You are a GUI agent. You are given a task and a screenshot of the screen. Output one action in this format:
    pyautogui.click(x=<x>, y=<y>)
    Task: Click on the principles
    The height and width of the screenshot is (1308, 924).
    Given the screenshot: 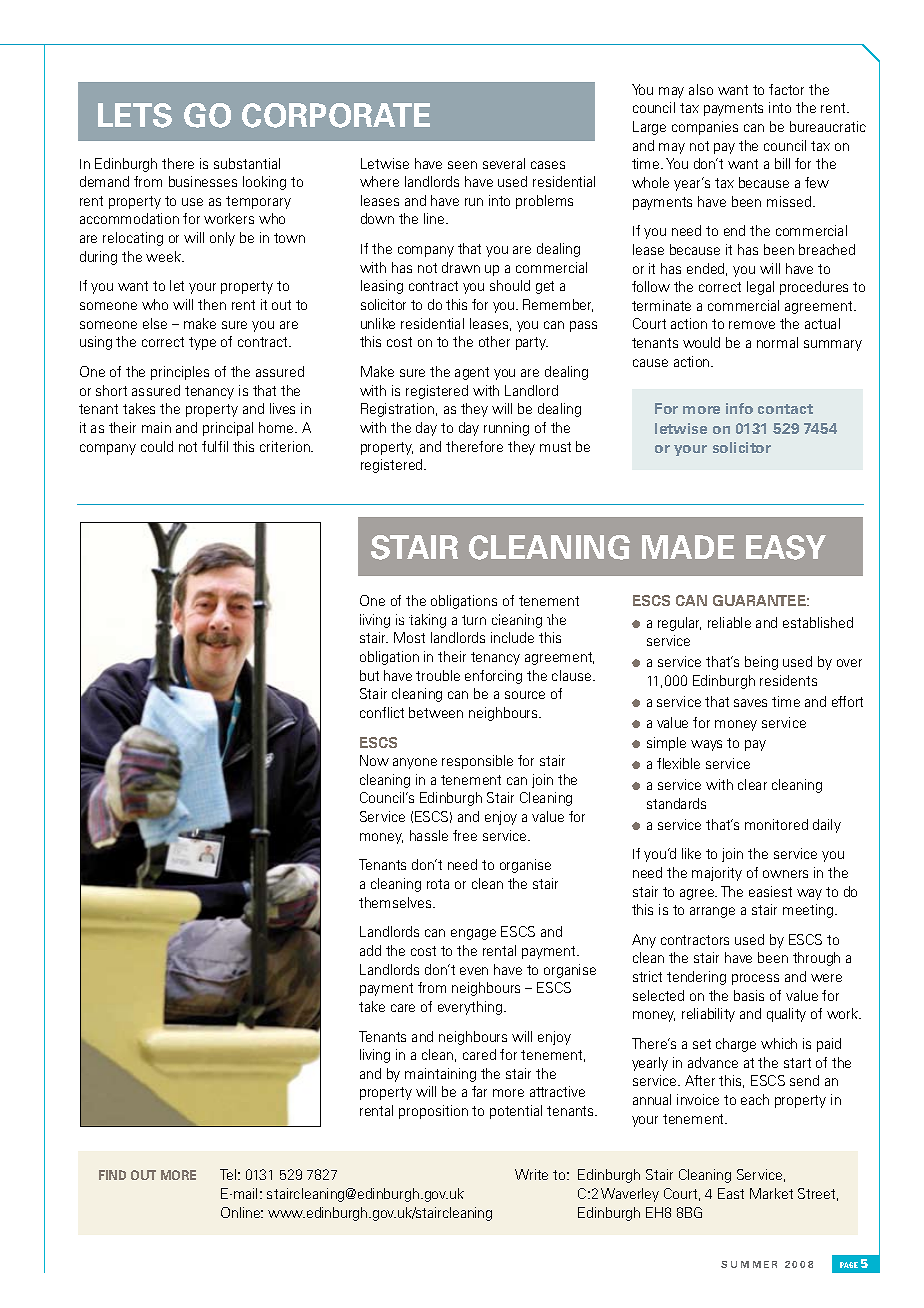 What is the action you would take?
    pyautogui.click(x=180, y=373)
